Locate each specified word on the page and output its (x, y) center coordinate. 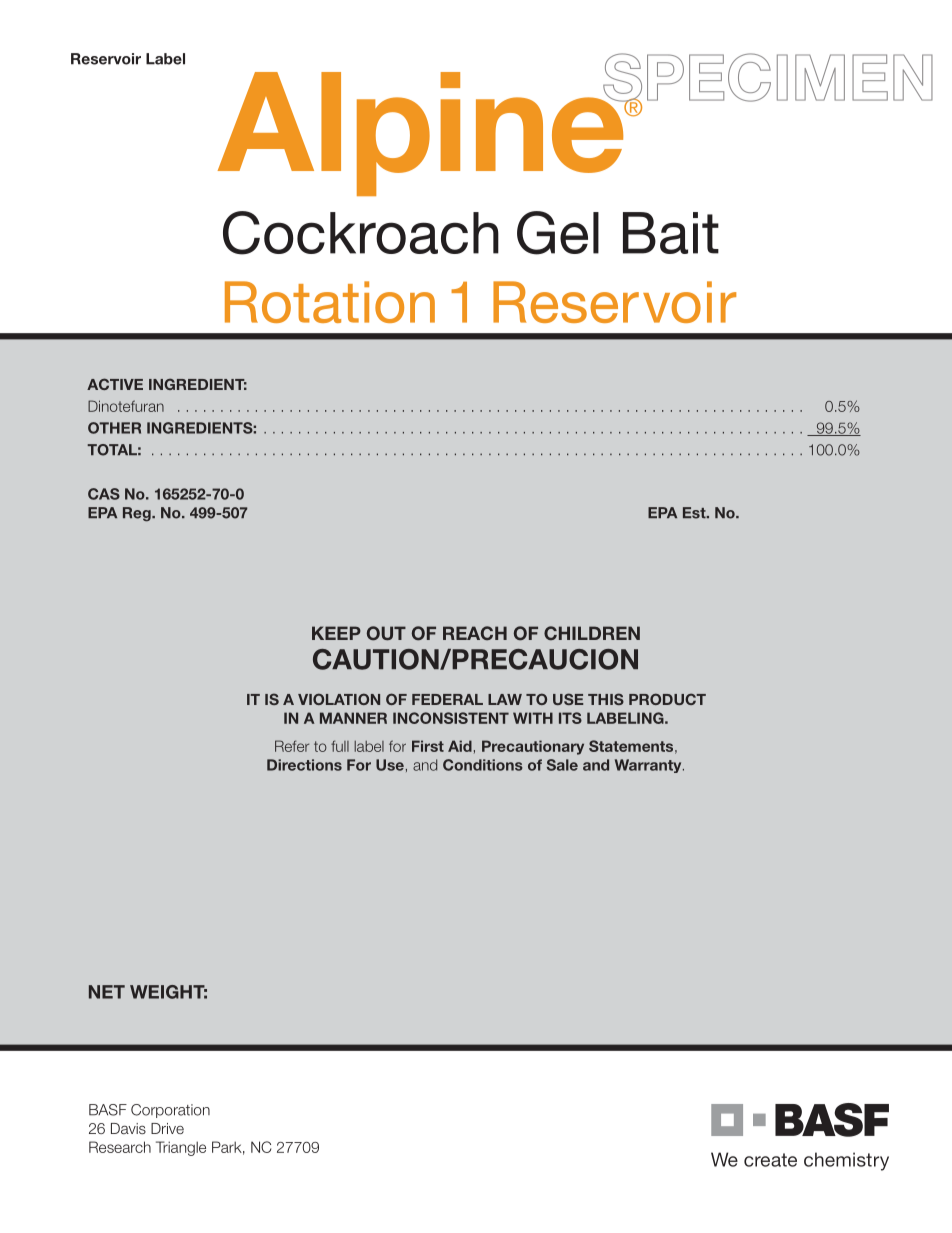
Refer (292, 746)
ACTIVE (115, 384)
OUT (386, 633)
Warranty (649, 766)
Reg (138, 514)
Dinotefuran (126, 406)
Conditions (483, 765)
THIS (606, 699)
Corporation (170, 1111)
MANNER (353, 718)
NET (107, 992)
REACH (475, 633)
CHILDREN (592, 633)
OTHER (114, 428)
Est (695, 513)
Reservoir (106, 59)
